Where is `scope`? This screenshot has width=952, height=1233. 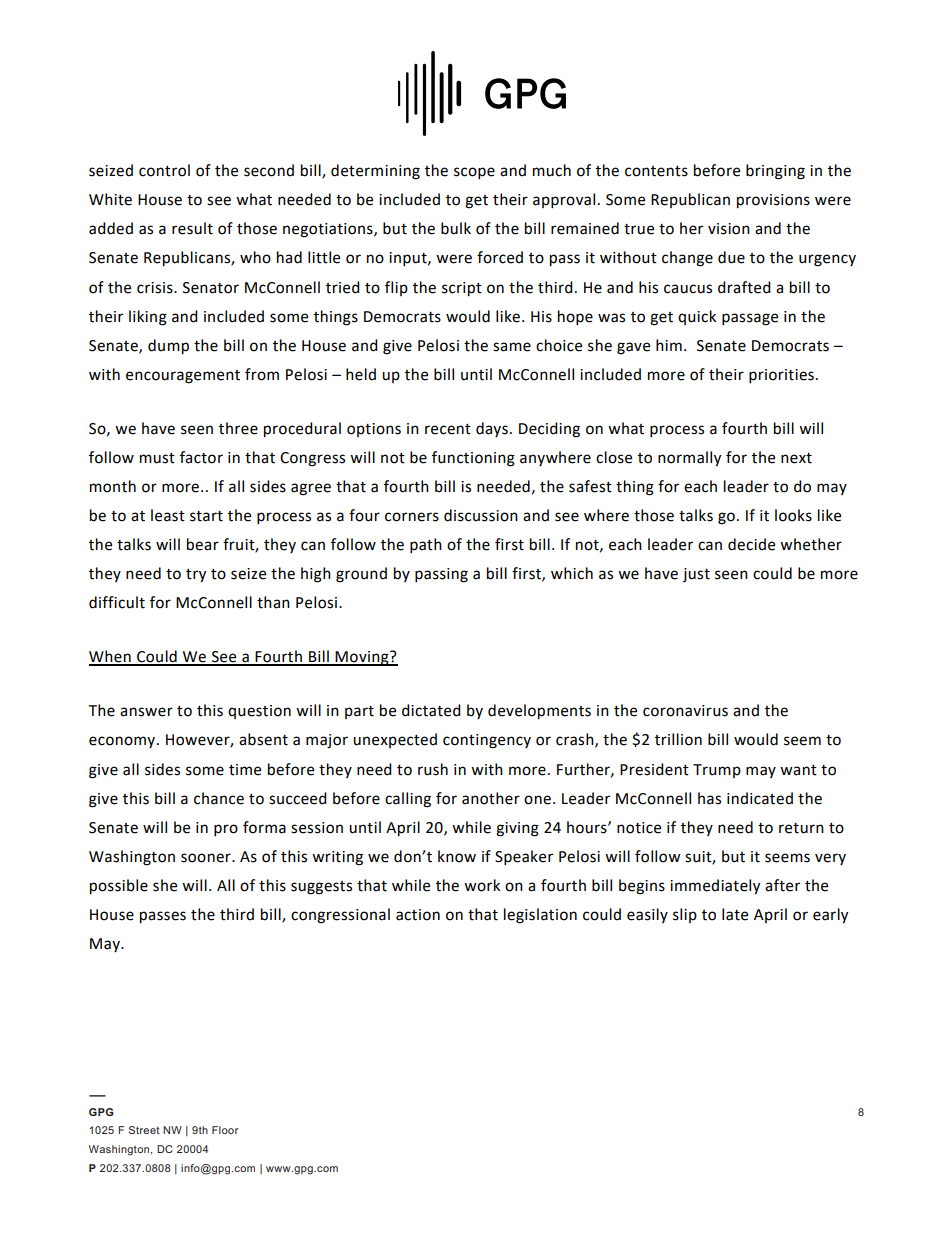
scope is located at coordinates (474, 173).
